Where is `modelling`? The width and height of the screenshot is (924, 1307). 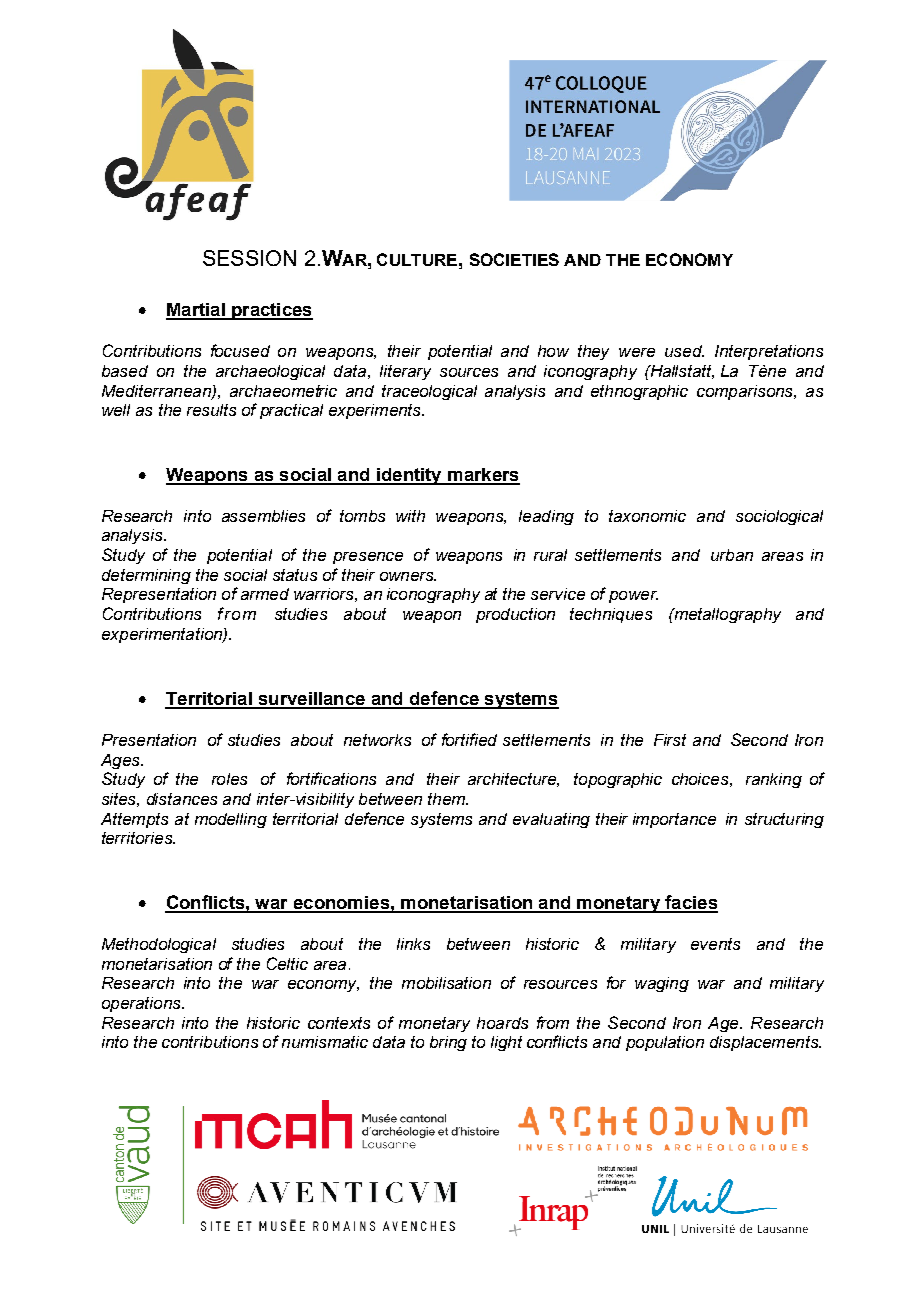 modelling is located at coordinates (231, 820).
